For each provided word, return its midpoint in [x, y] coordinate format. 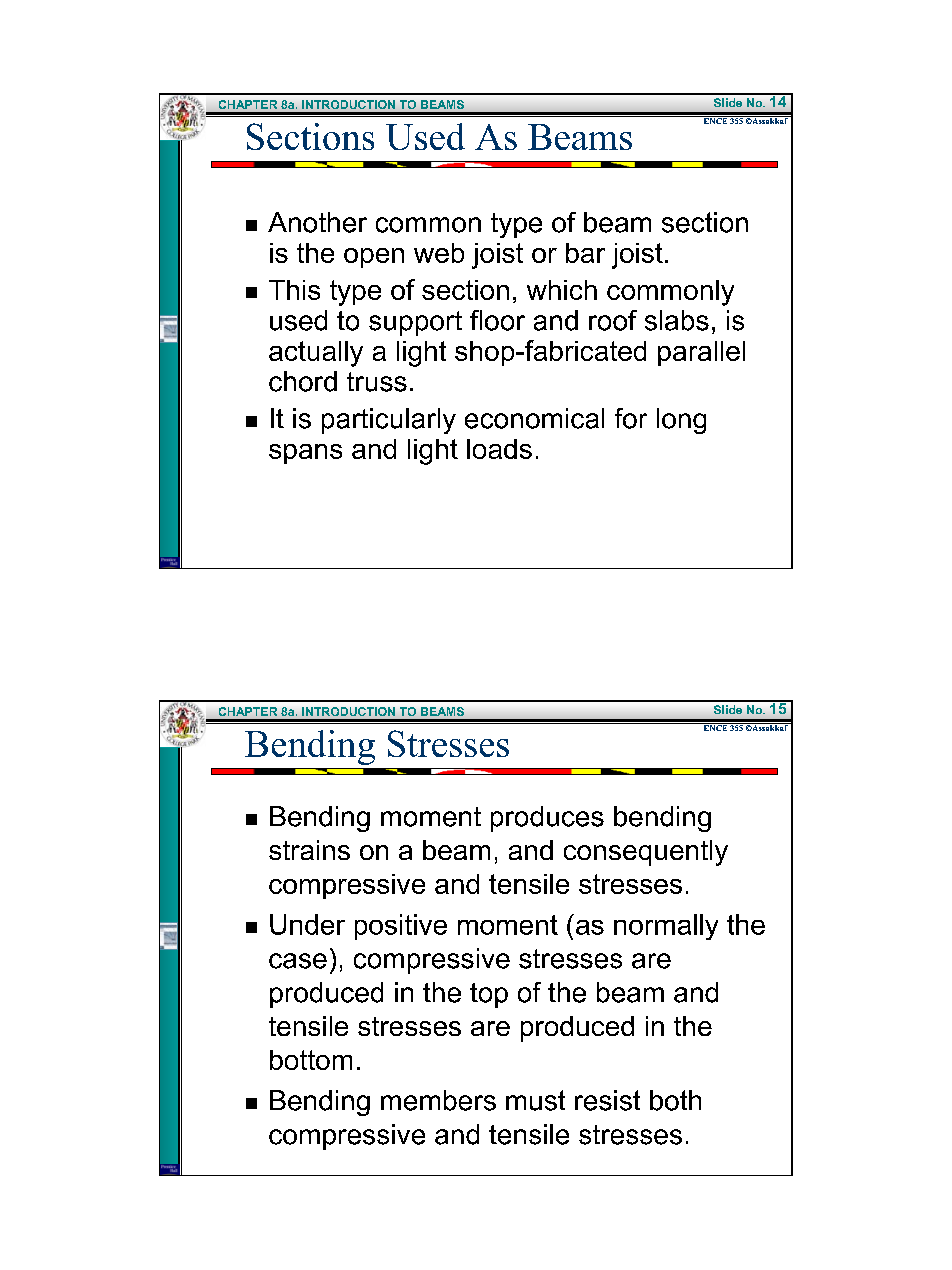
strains [309, 850]
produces [547, 819]
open [374, 258]
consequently [646, 853]
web [439, 253]
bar [585, 253]
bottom [311, 1060]
